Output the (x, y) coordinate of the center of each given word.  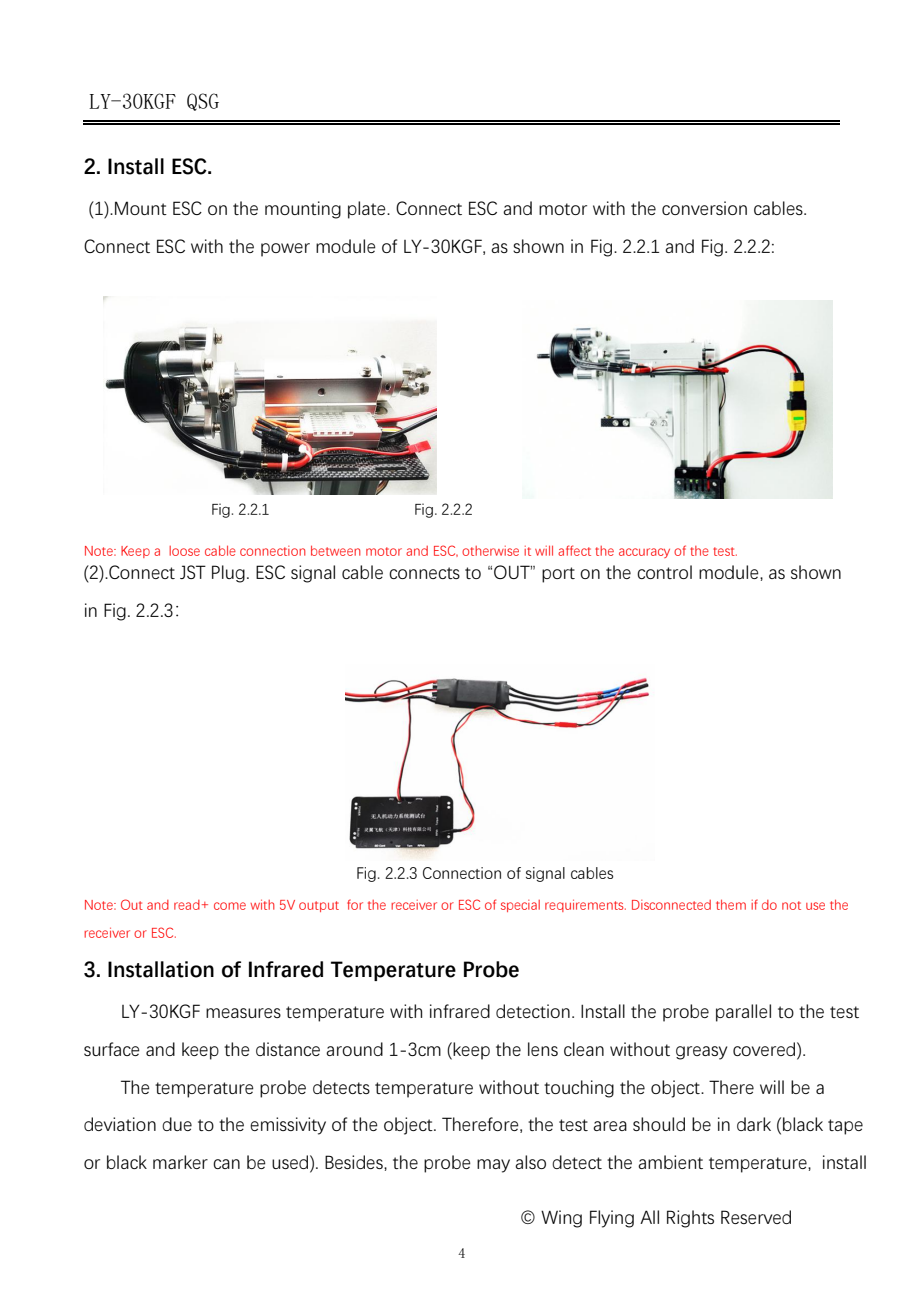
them (731, 904)
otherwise (490, 551)
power (285, 250)
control (664, 572)
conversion (704, 208)
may (493, 1166)
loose (184, 551)
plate (368, 210)
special (520, 906)
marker (180, 1162)
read (187, 905)
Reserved (756, 1217)
